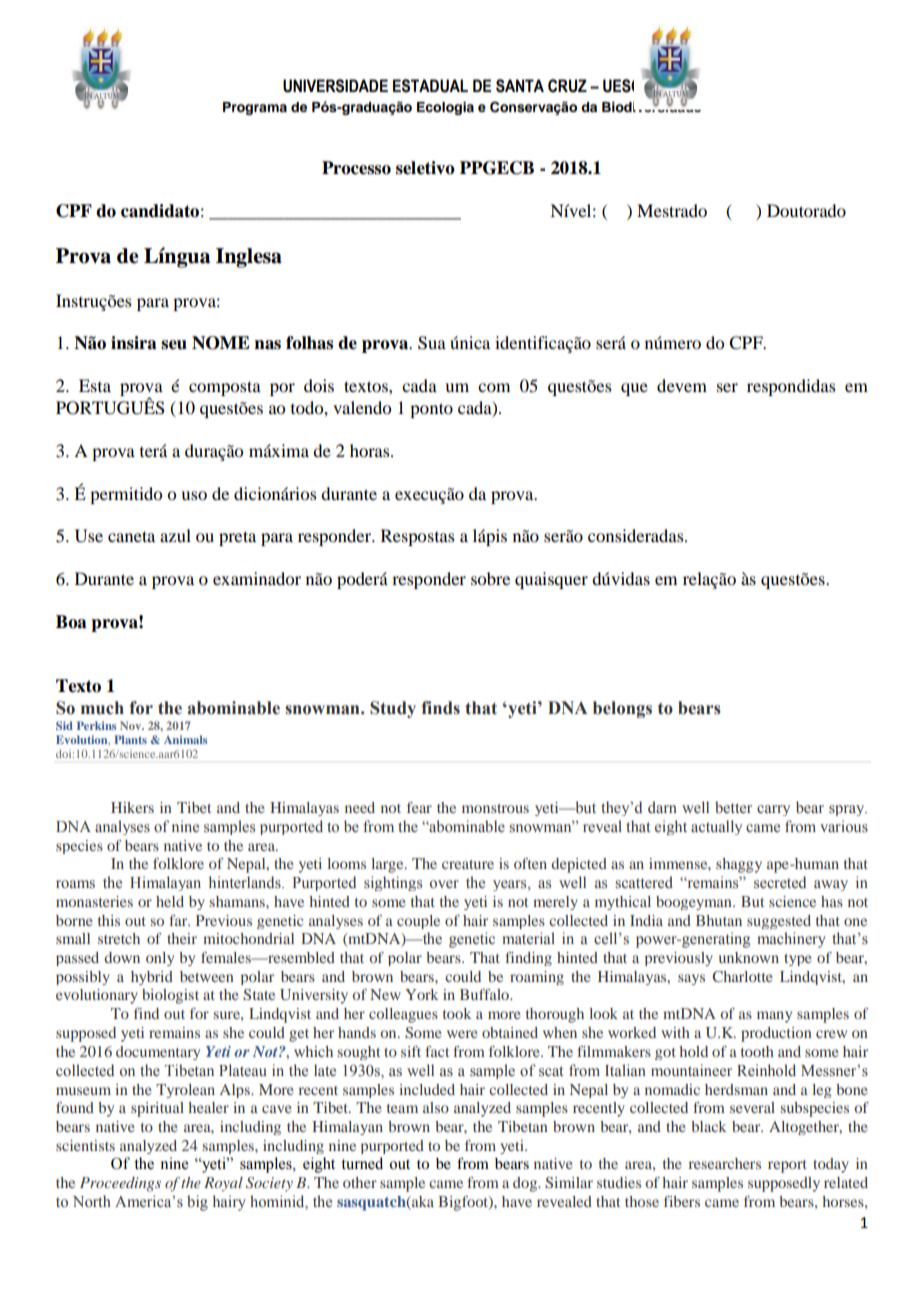 Image resolution: width=924 pixels, height=1308 pixels. What do you see at coordinates (490, 578) in the document?
I see `sobre` at bounding box center [490, 578].
